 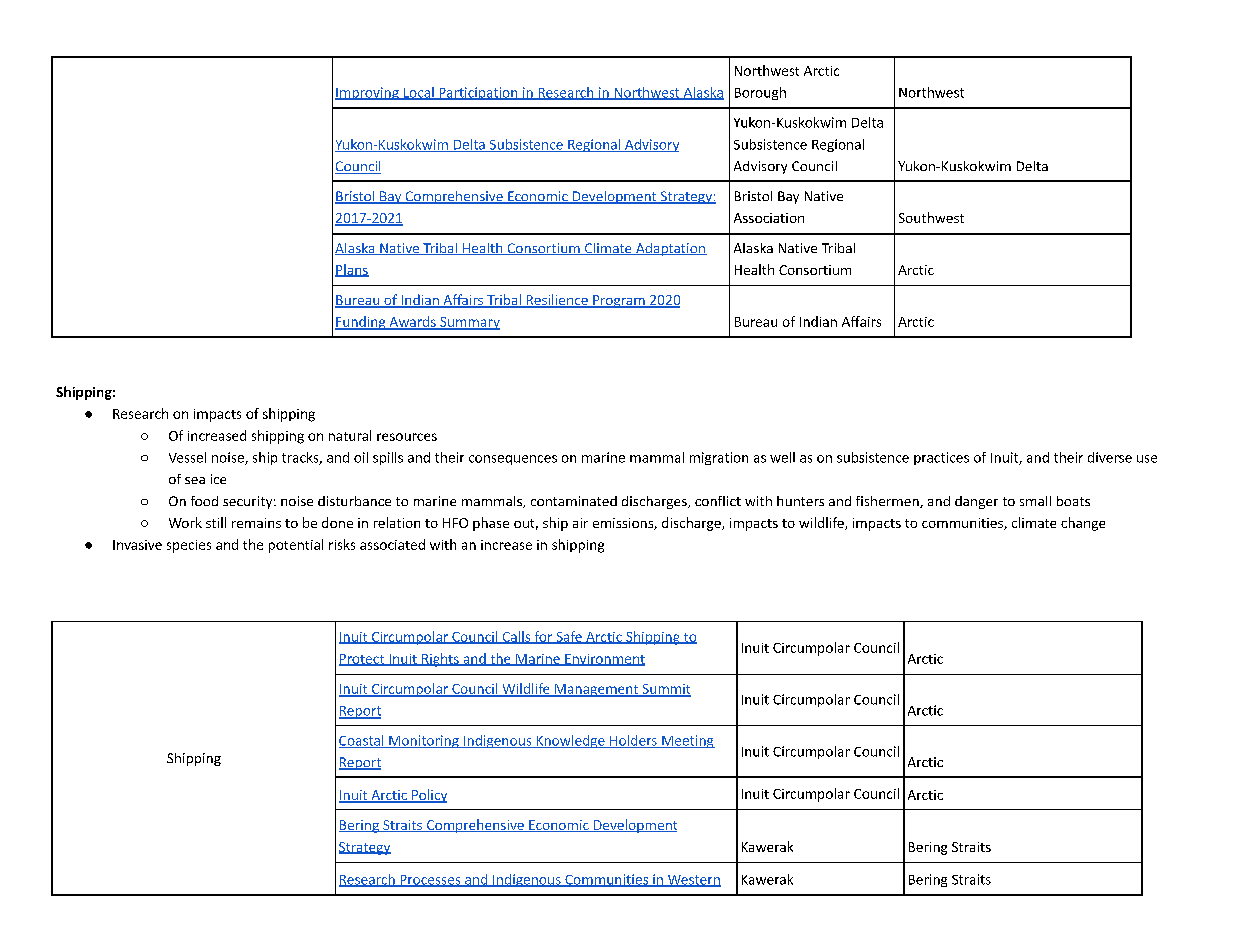 What do you see at coordinates (430, 881) in the screenshot?
I see `Processes` at bounding box center [430, 881].
